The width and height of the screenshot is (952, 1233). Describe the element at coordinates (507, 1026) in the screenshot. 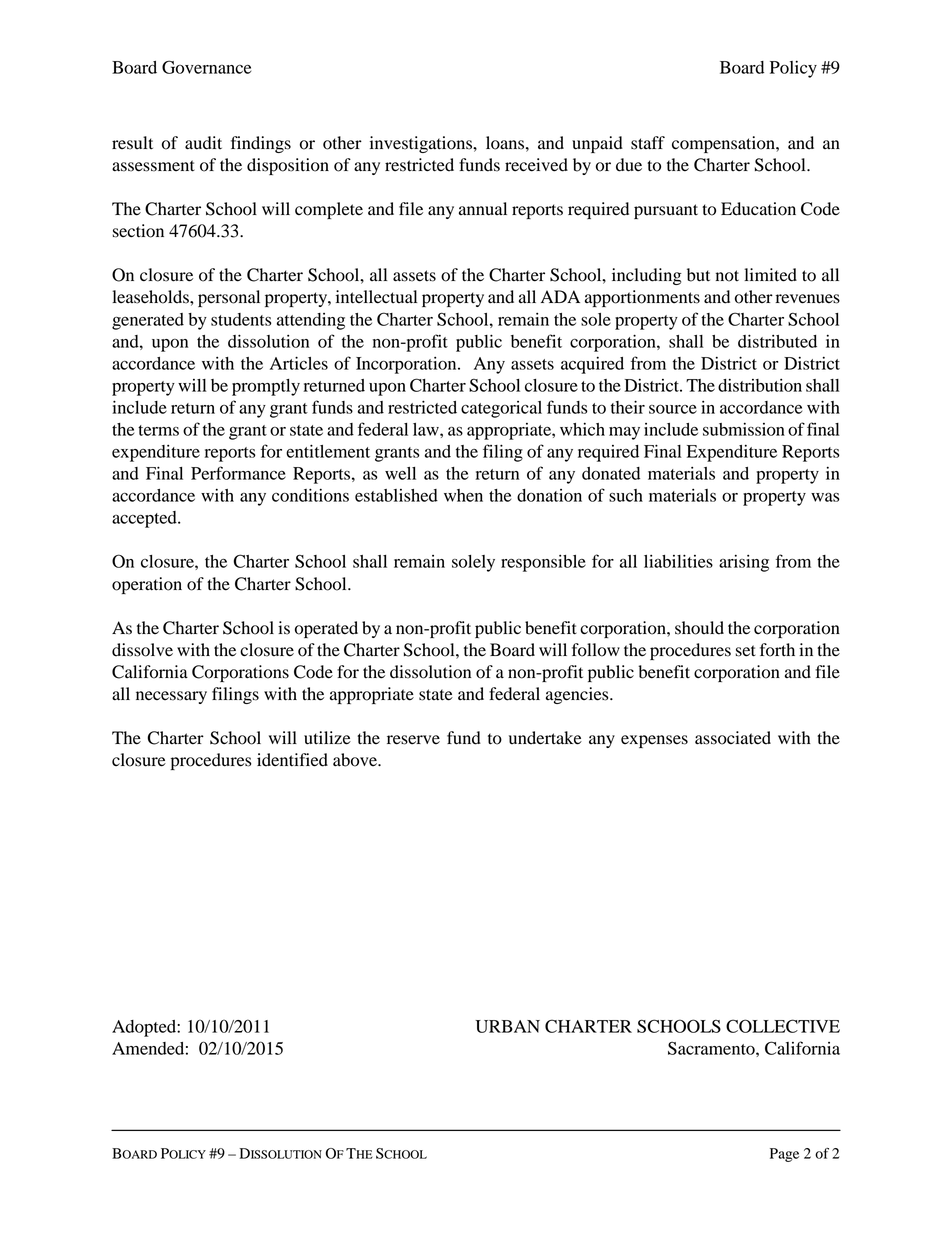

I see `URBAN` at that location.
